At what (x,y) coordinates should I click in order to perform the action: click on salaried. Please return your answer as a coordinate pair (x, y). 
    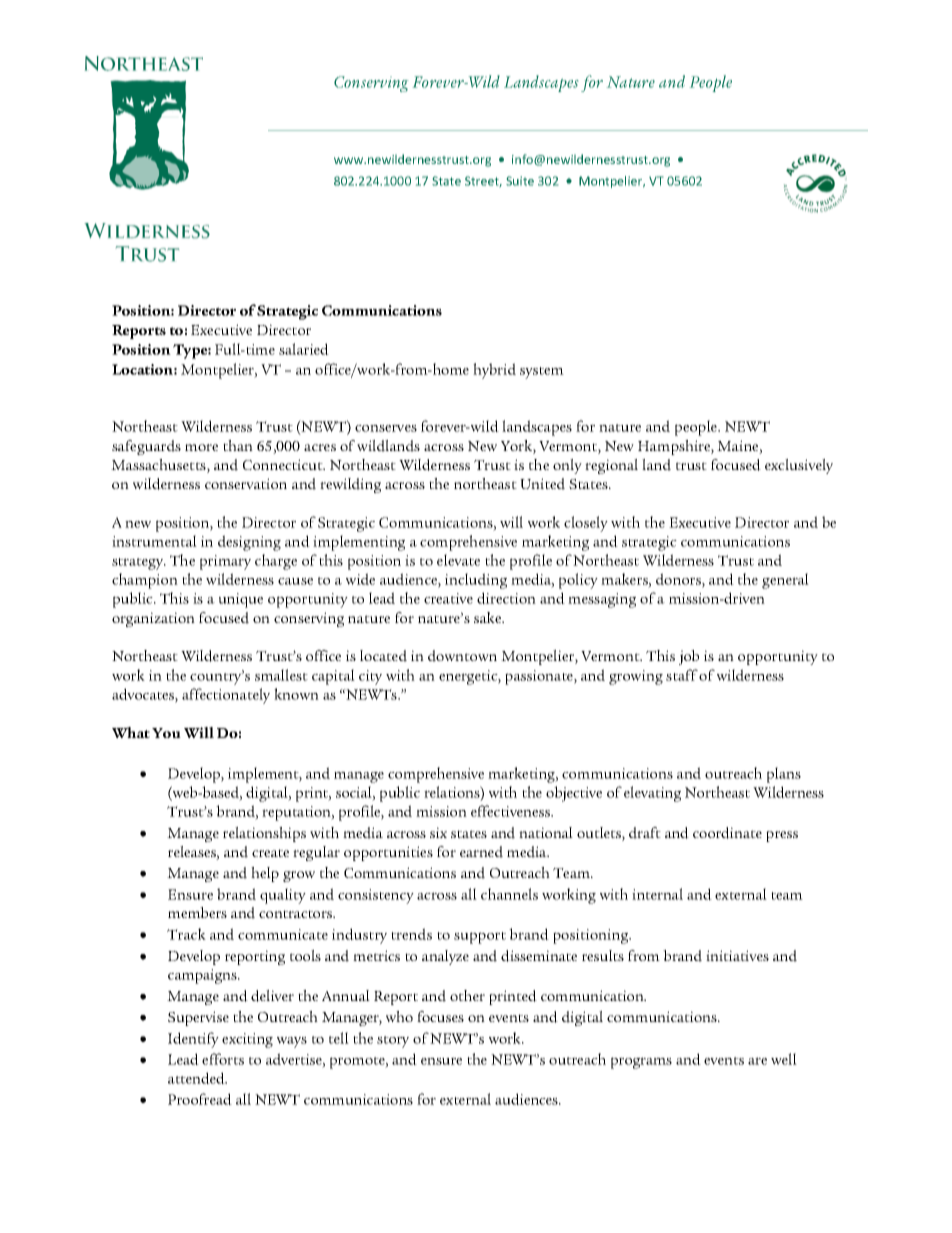
    Looking at the image, I should click on (304, 349).
